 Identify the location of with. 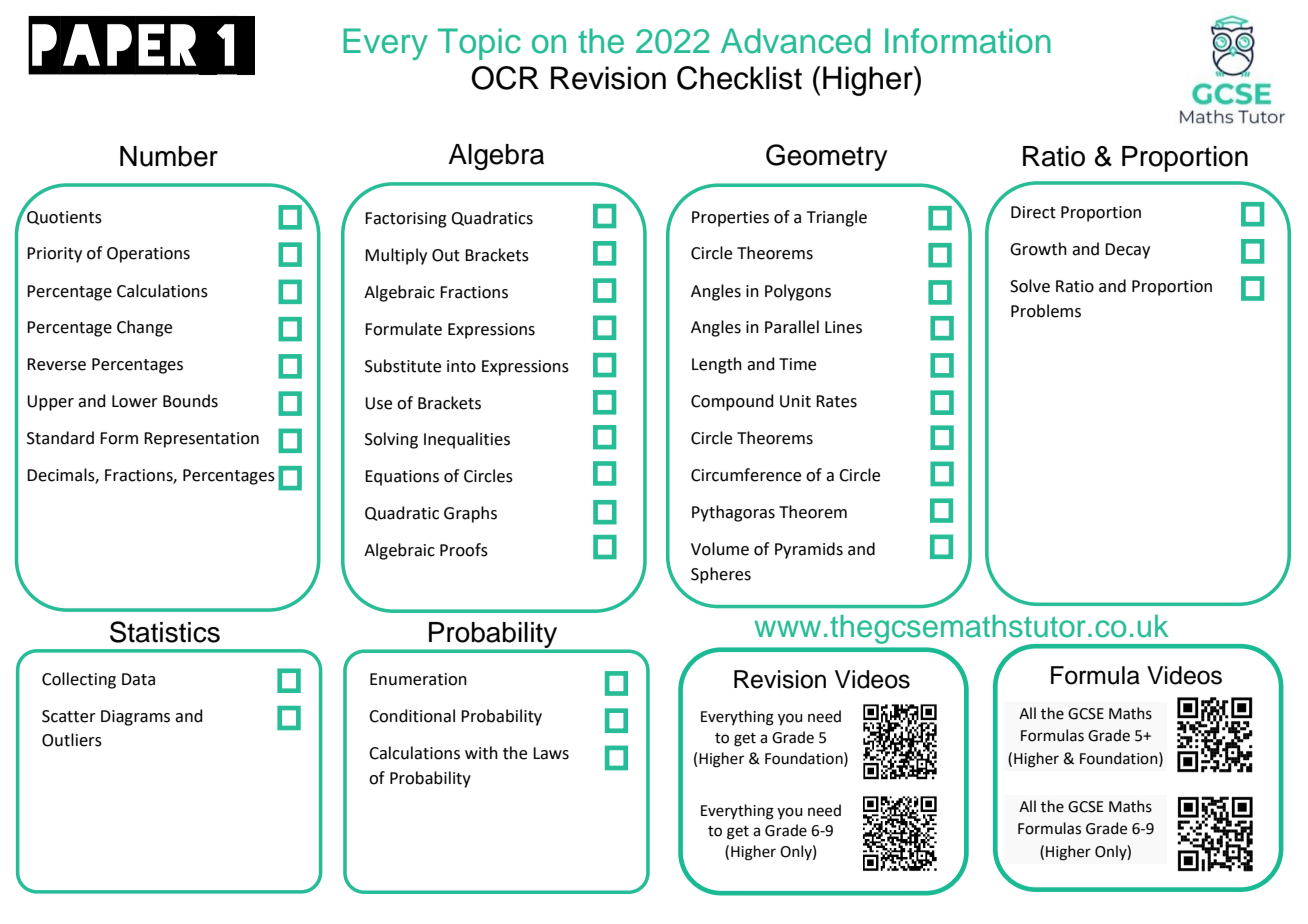
(481, 753).
